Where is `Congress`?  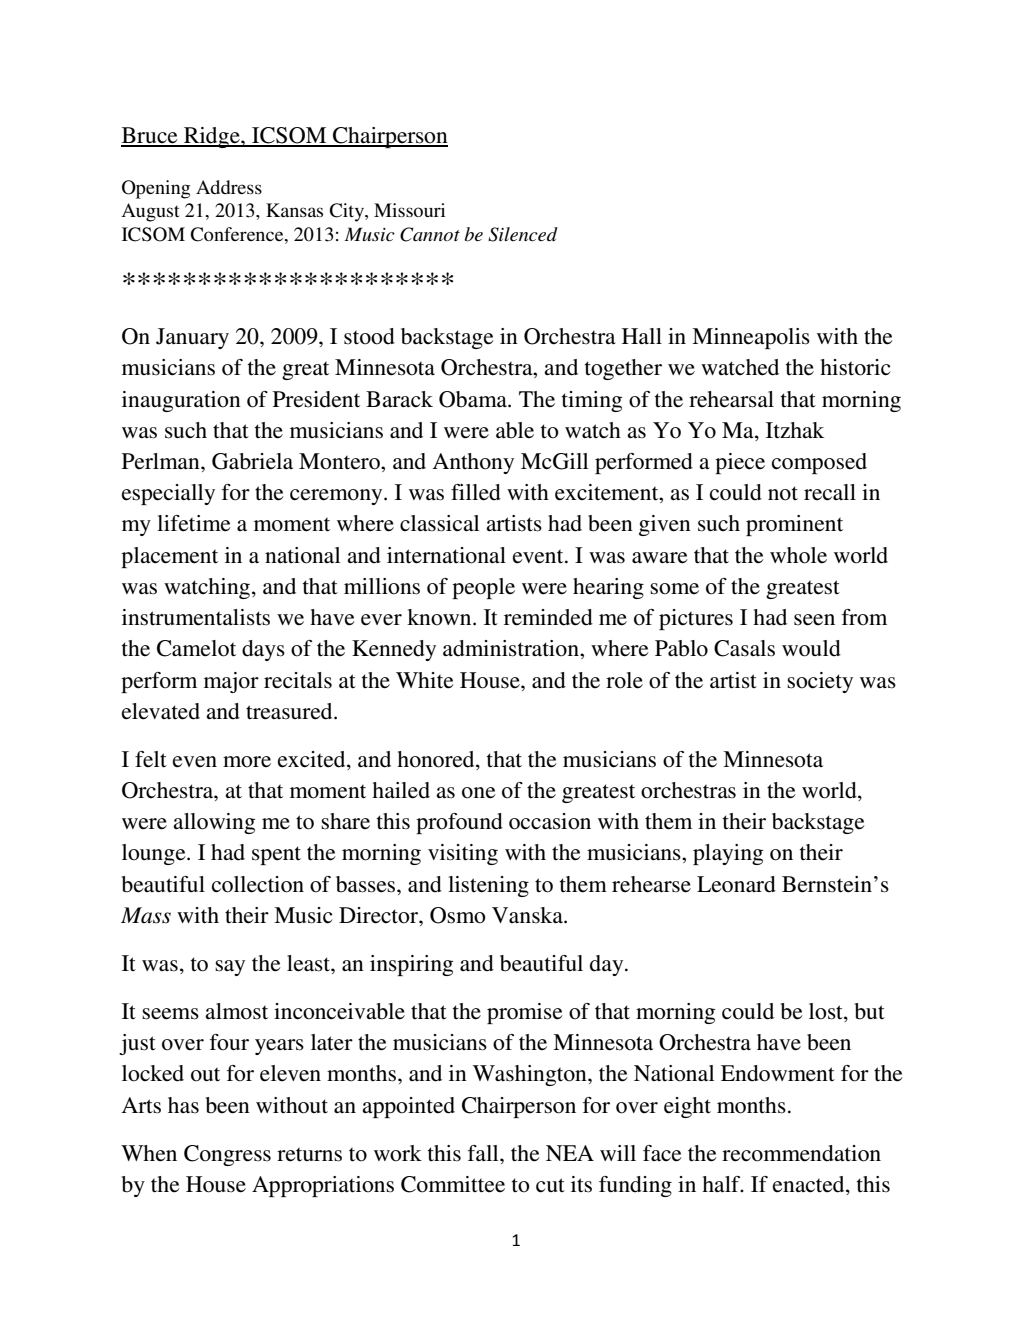 Congress is located at coordinates (227, 1155).
